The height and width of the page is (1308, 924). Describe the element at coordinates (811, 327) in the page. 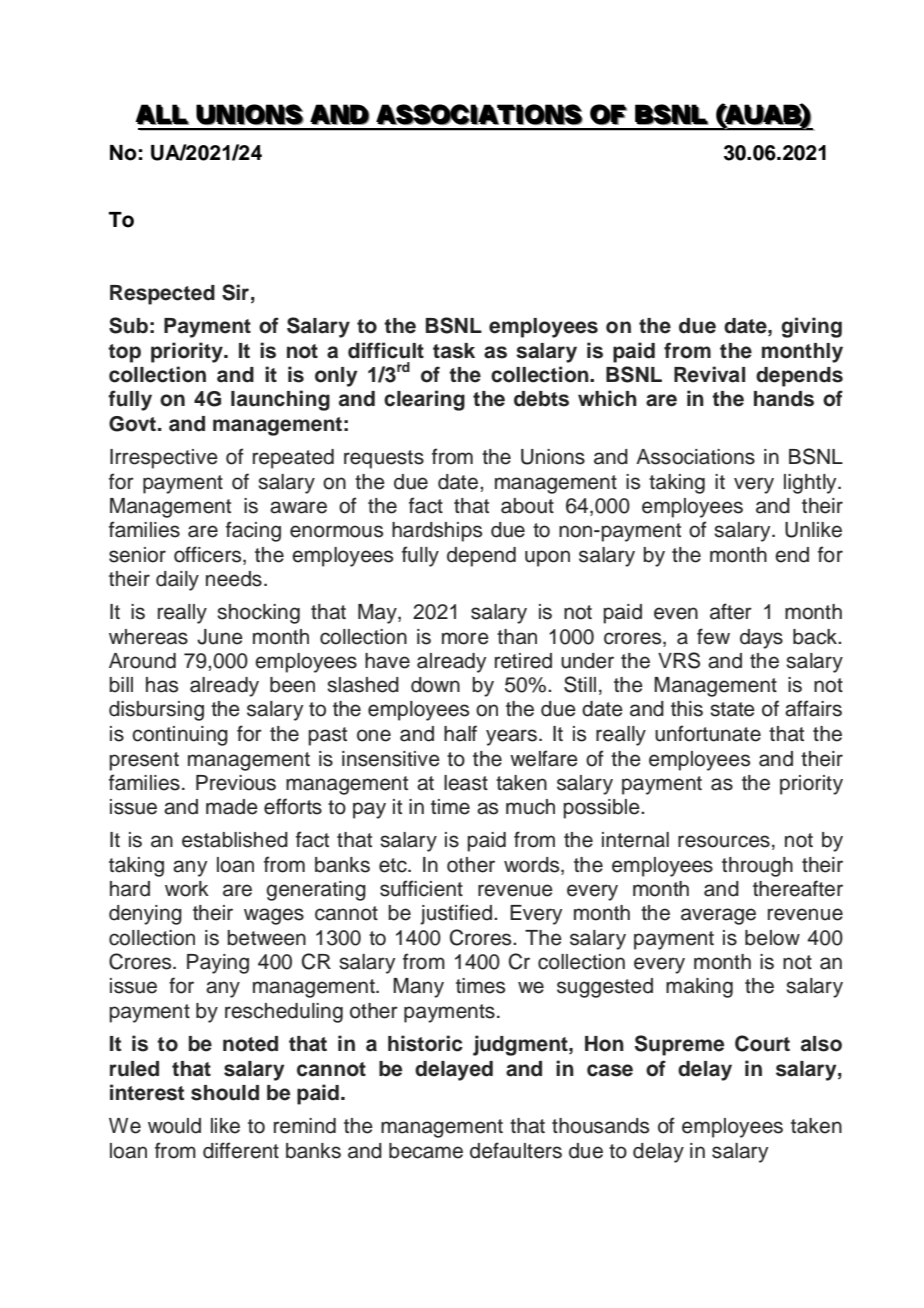

I see `giving` at that location.
